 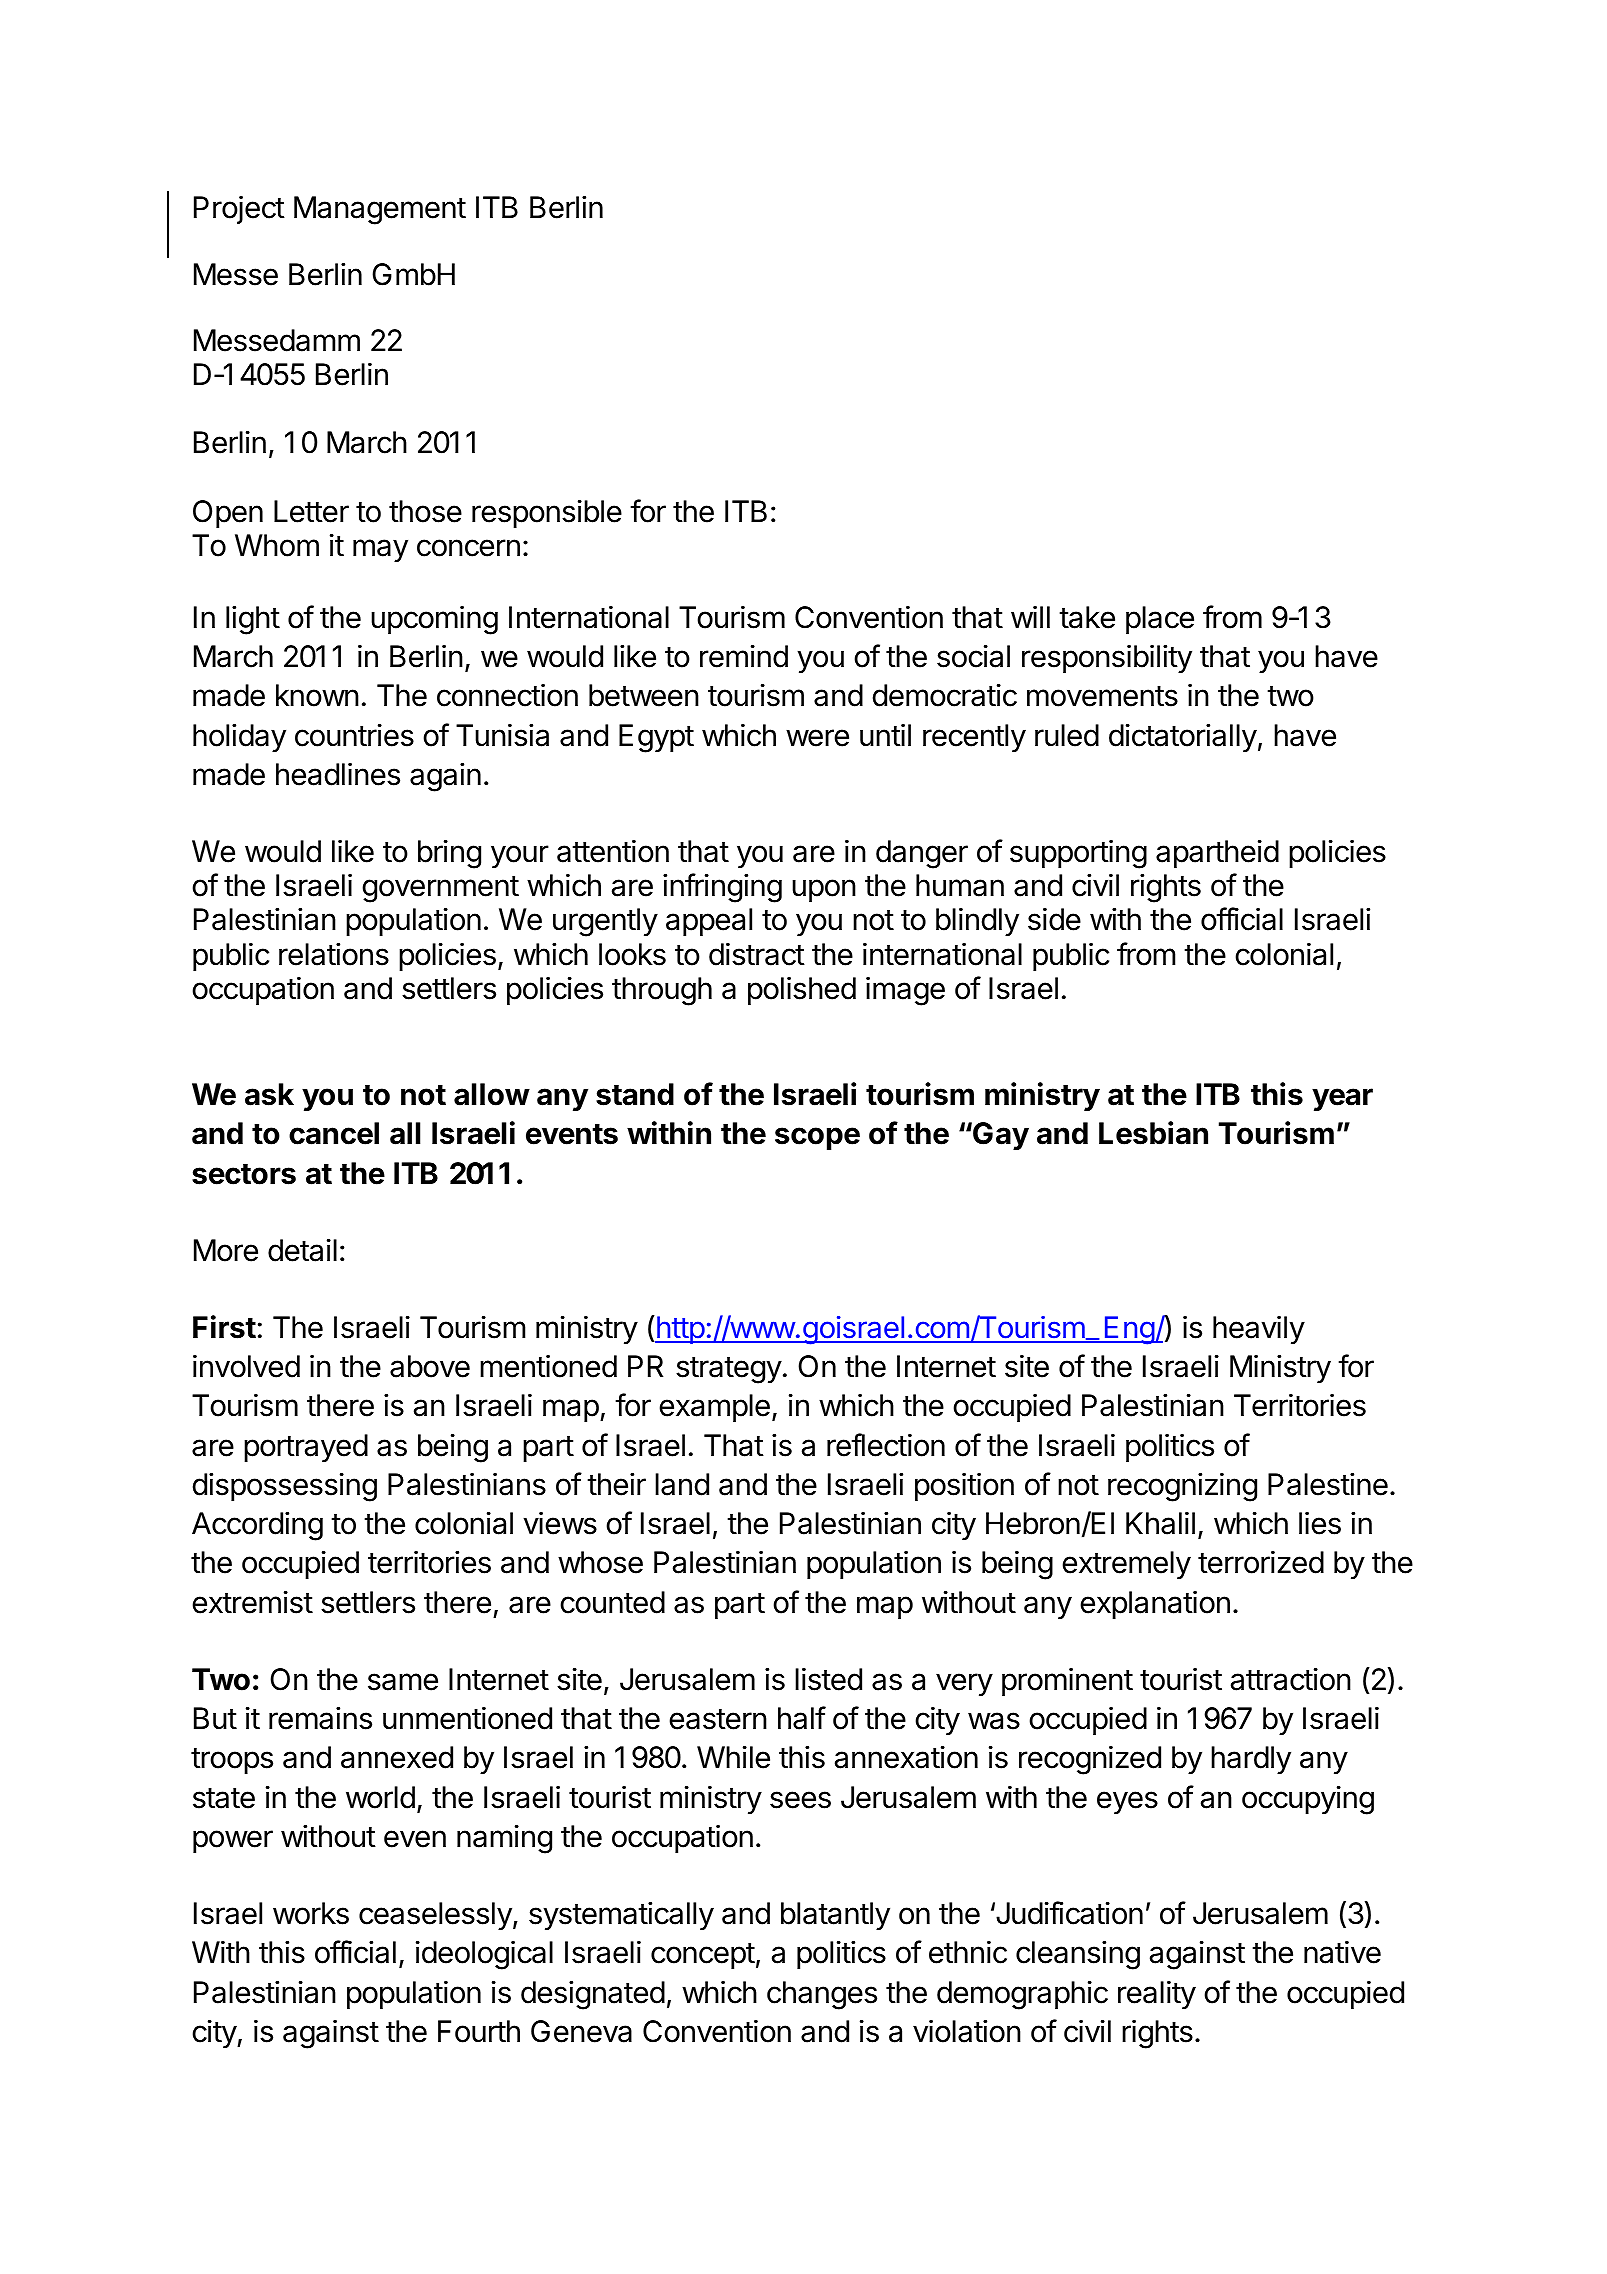 I want to click on scope, so click(x=817, y=1138).
